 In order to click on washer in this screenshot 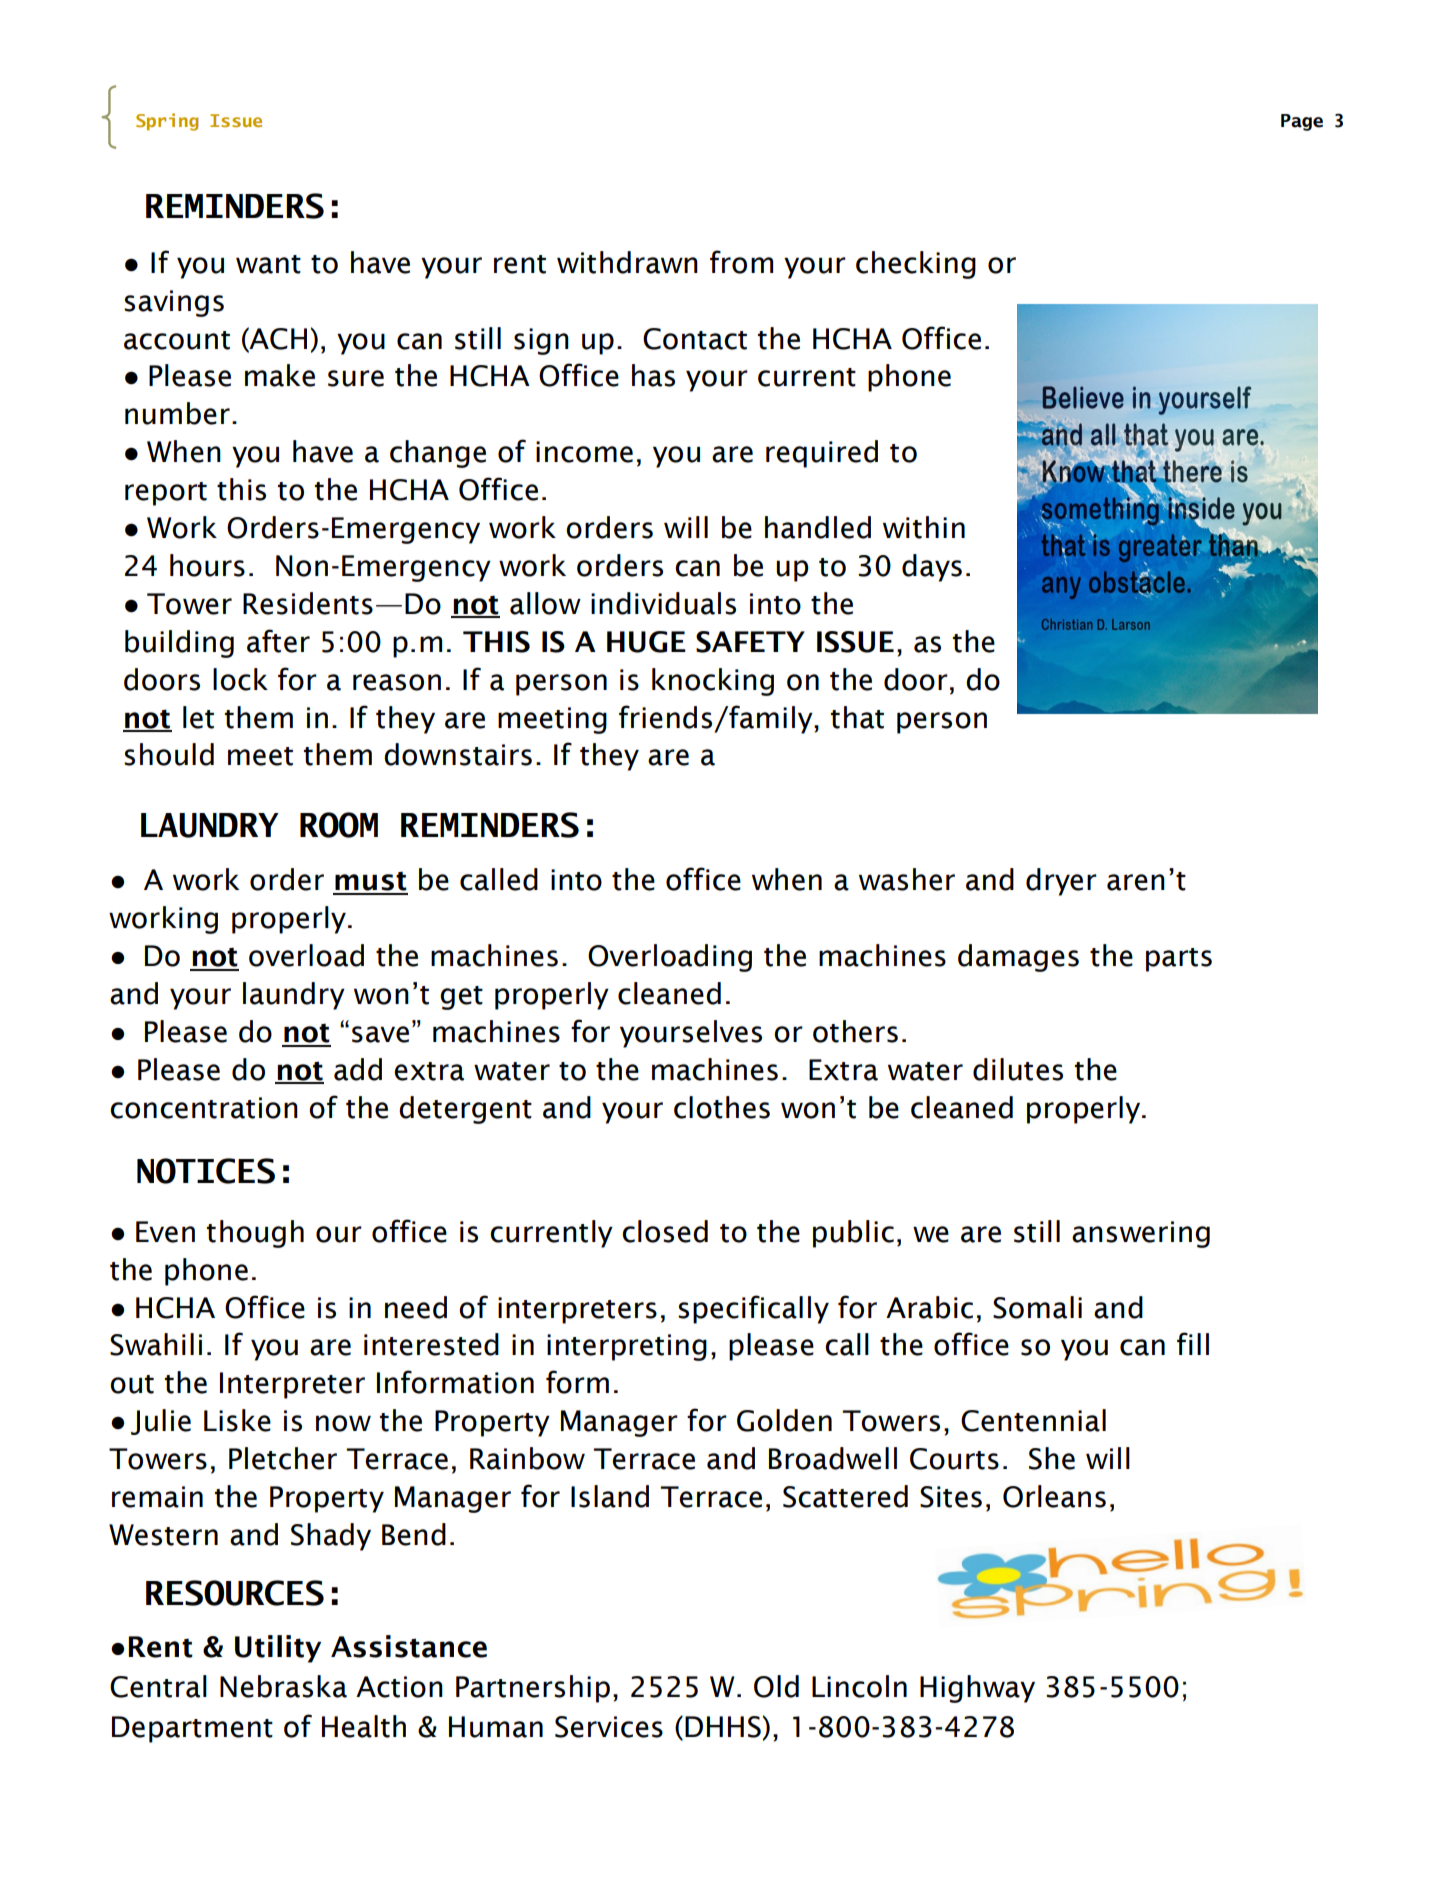, I will do `click(907, 879)`.
